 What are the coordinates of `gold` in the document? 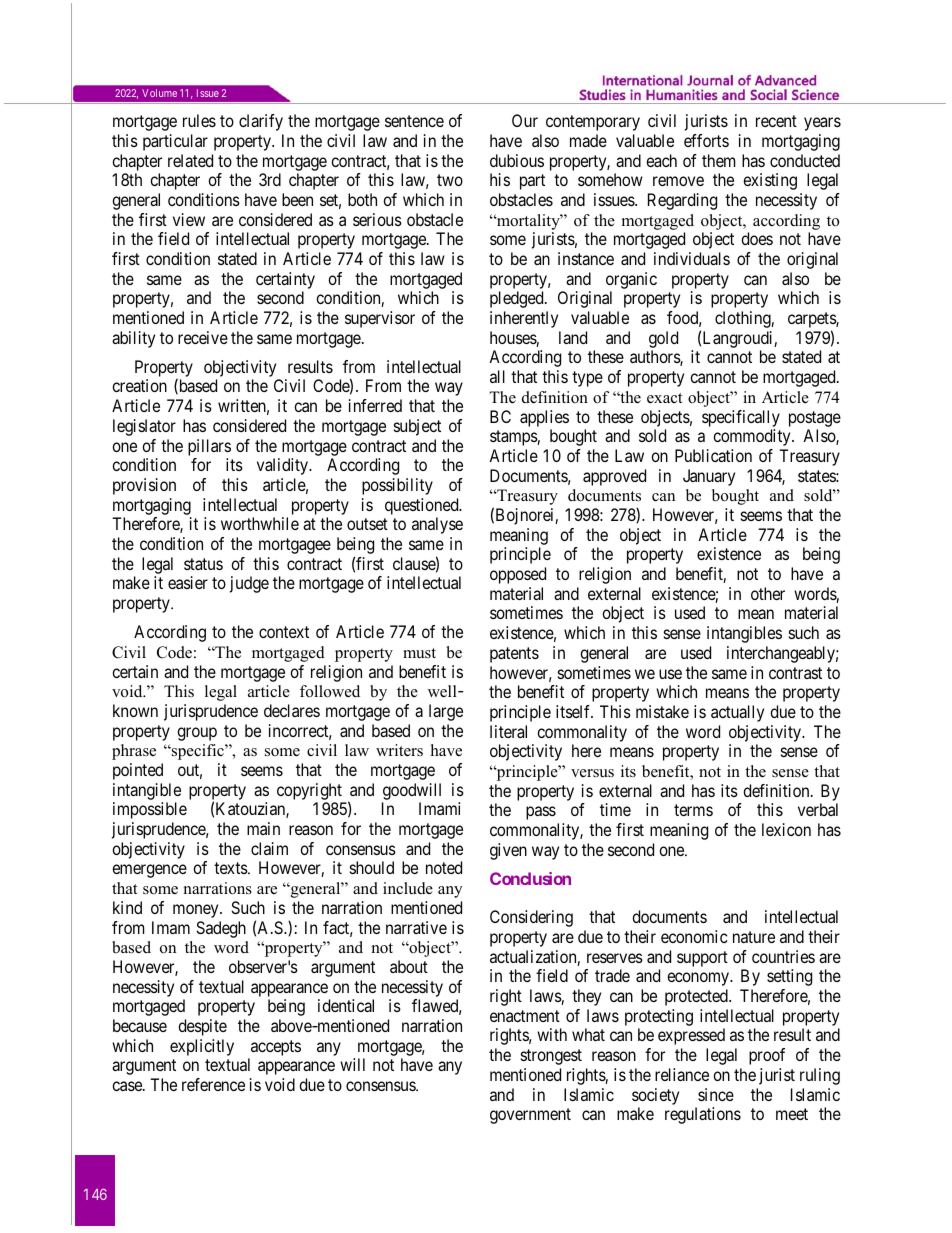 It's located at (663, 339).
